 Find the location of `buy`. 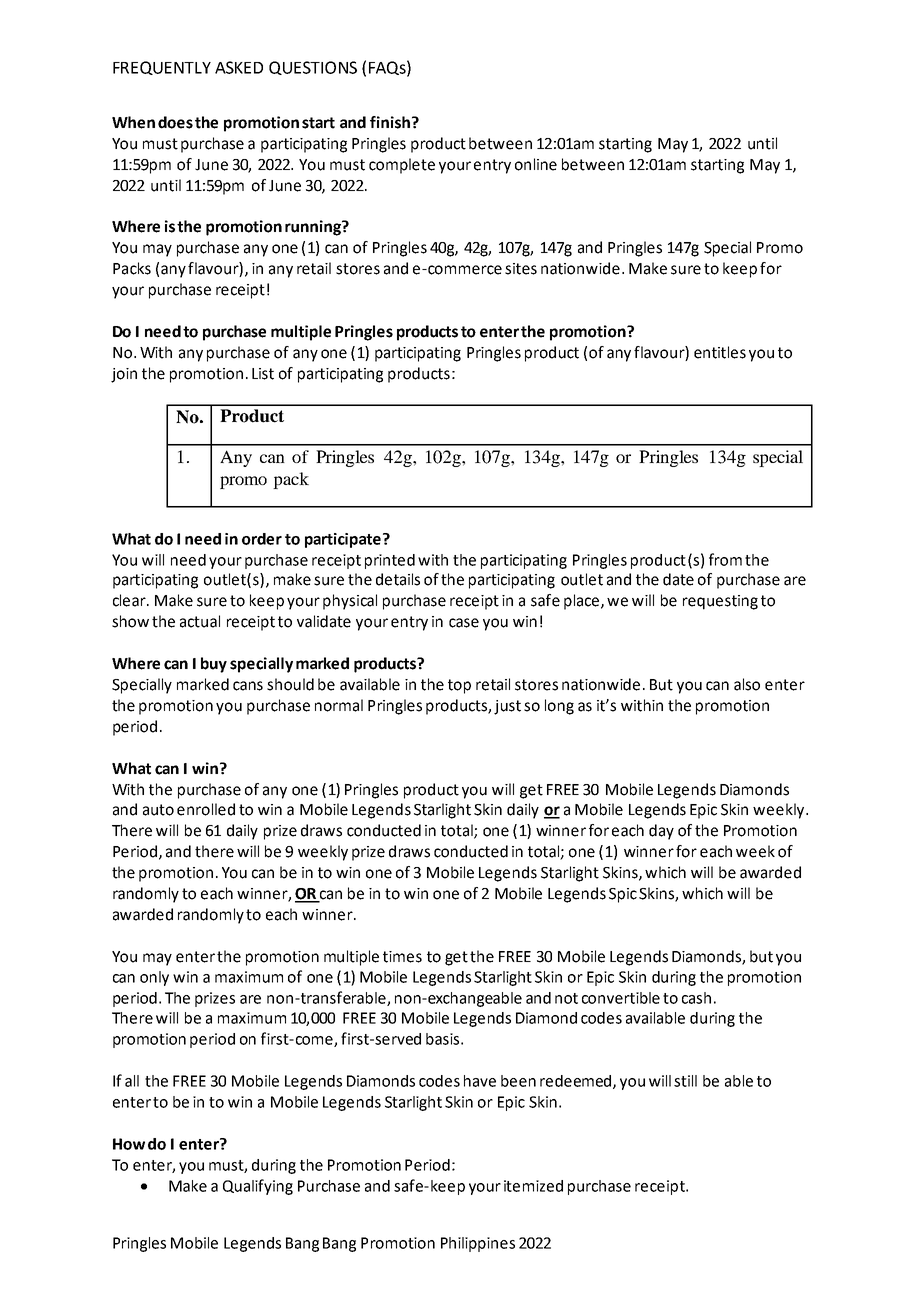

buy is located at coordinates (214, 665).
